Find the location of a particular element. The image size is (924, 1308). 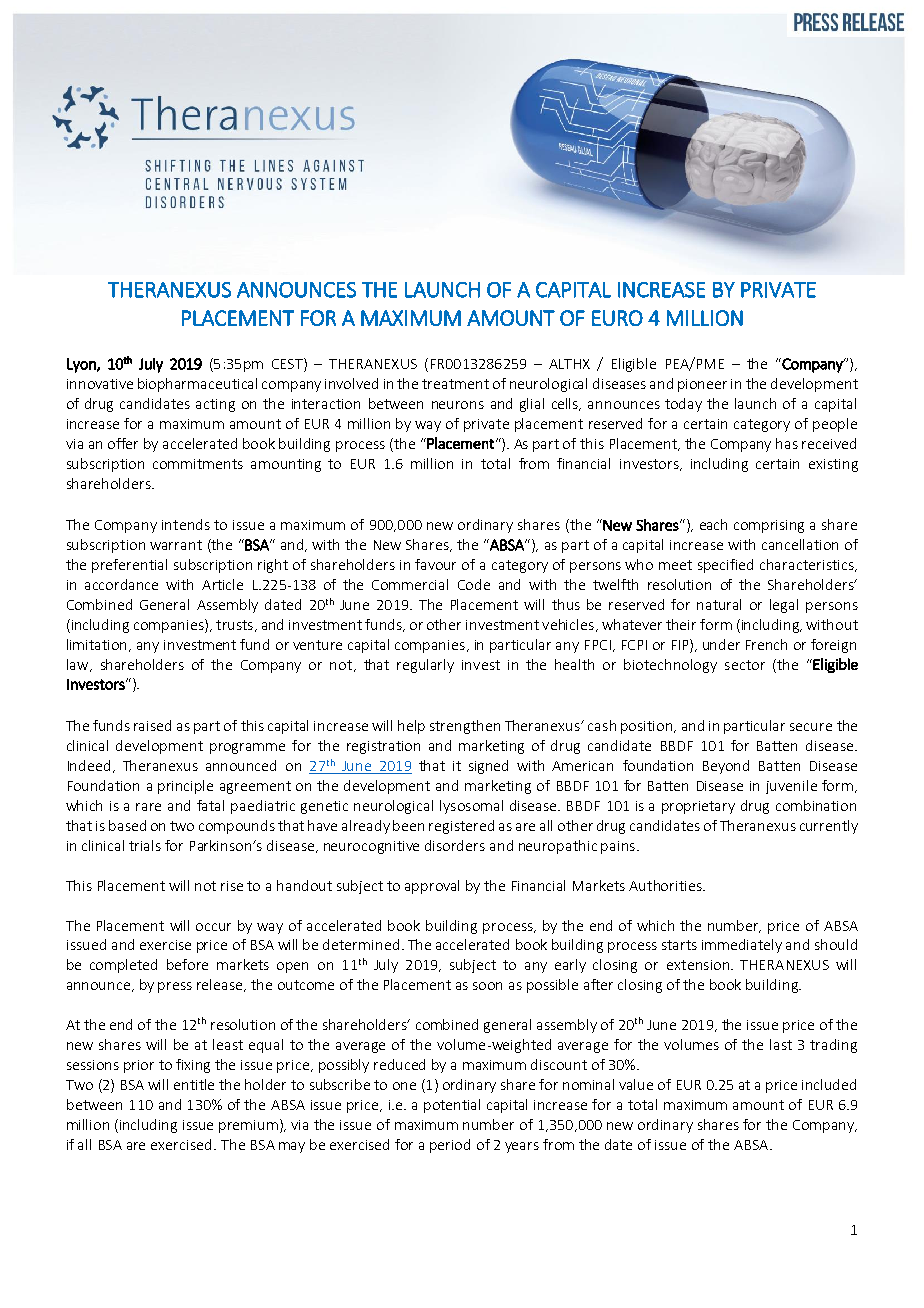

biopharmaceutical is located at coordinates (197, 385).
